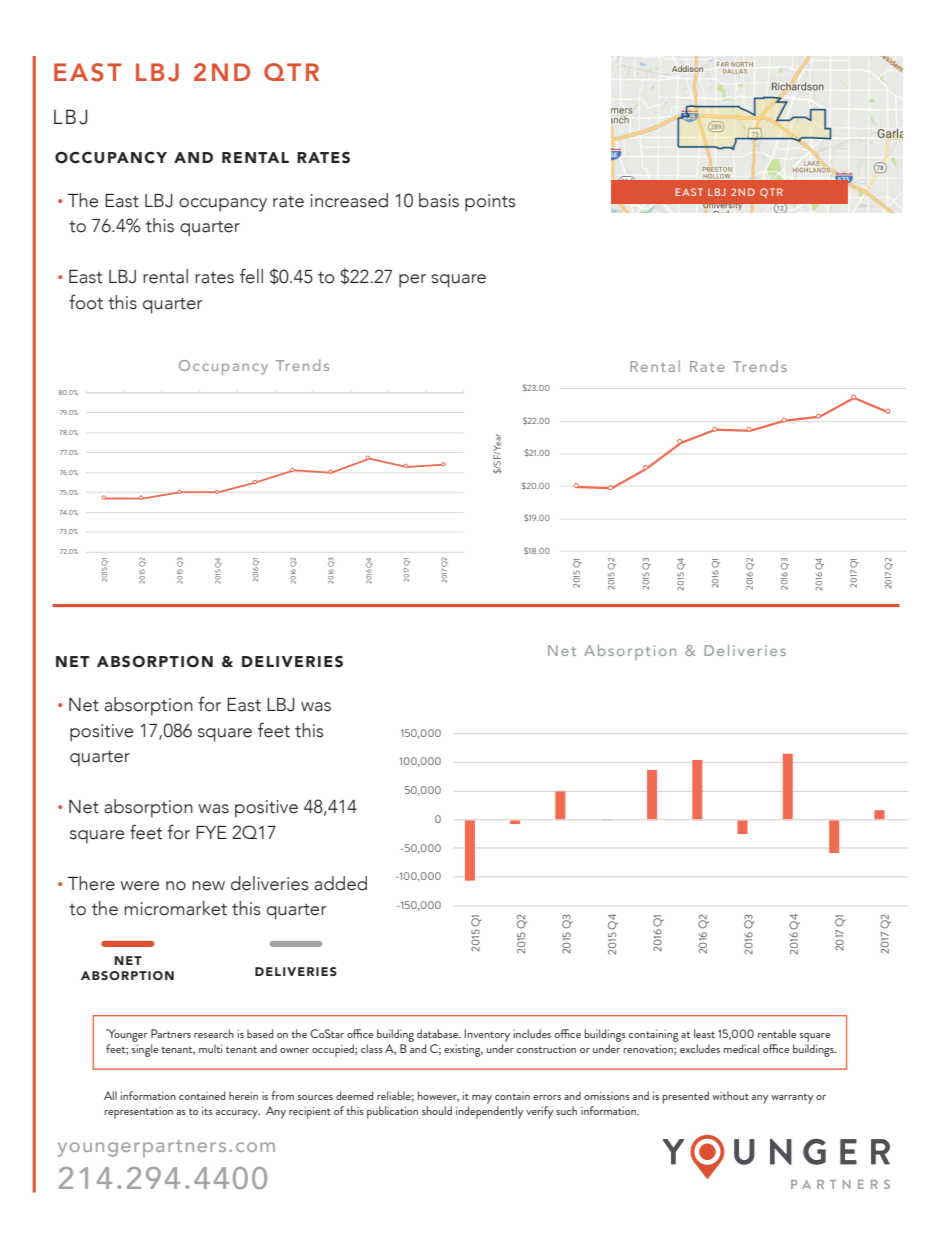 The image size is (952, 1233). What do you see at coordinates (777, 1033) in the screenshot?
I see `rentable` at bounding box center [777, 1033].
